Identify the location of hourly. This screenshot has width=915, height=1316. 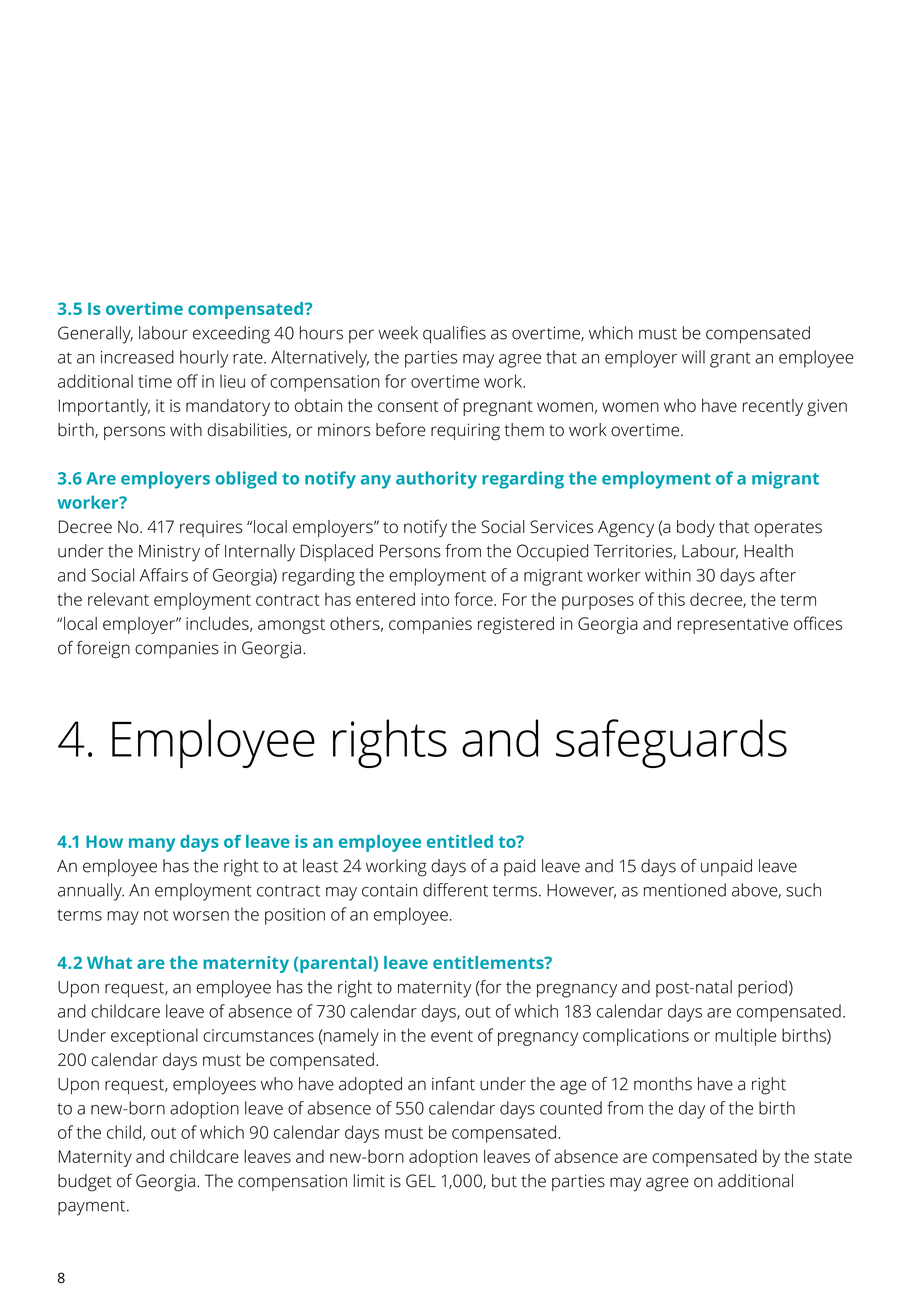
(204, 359).
